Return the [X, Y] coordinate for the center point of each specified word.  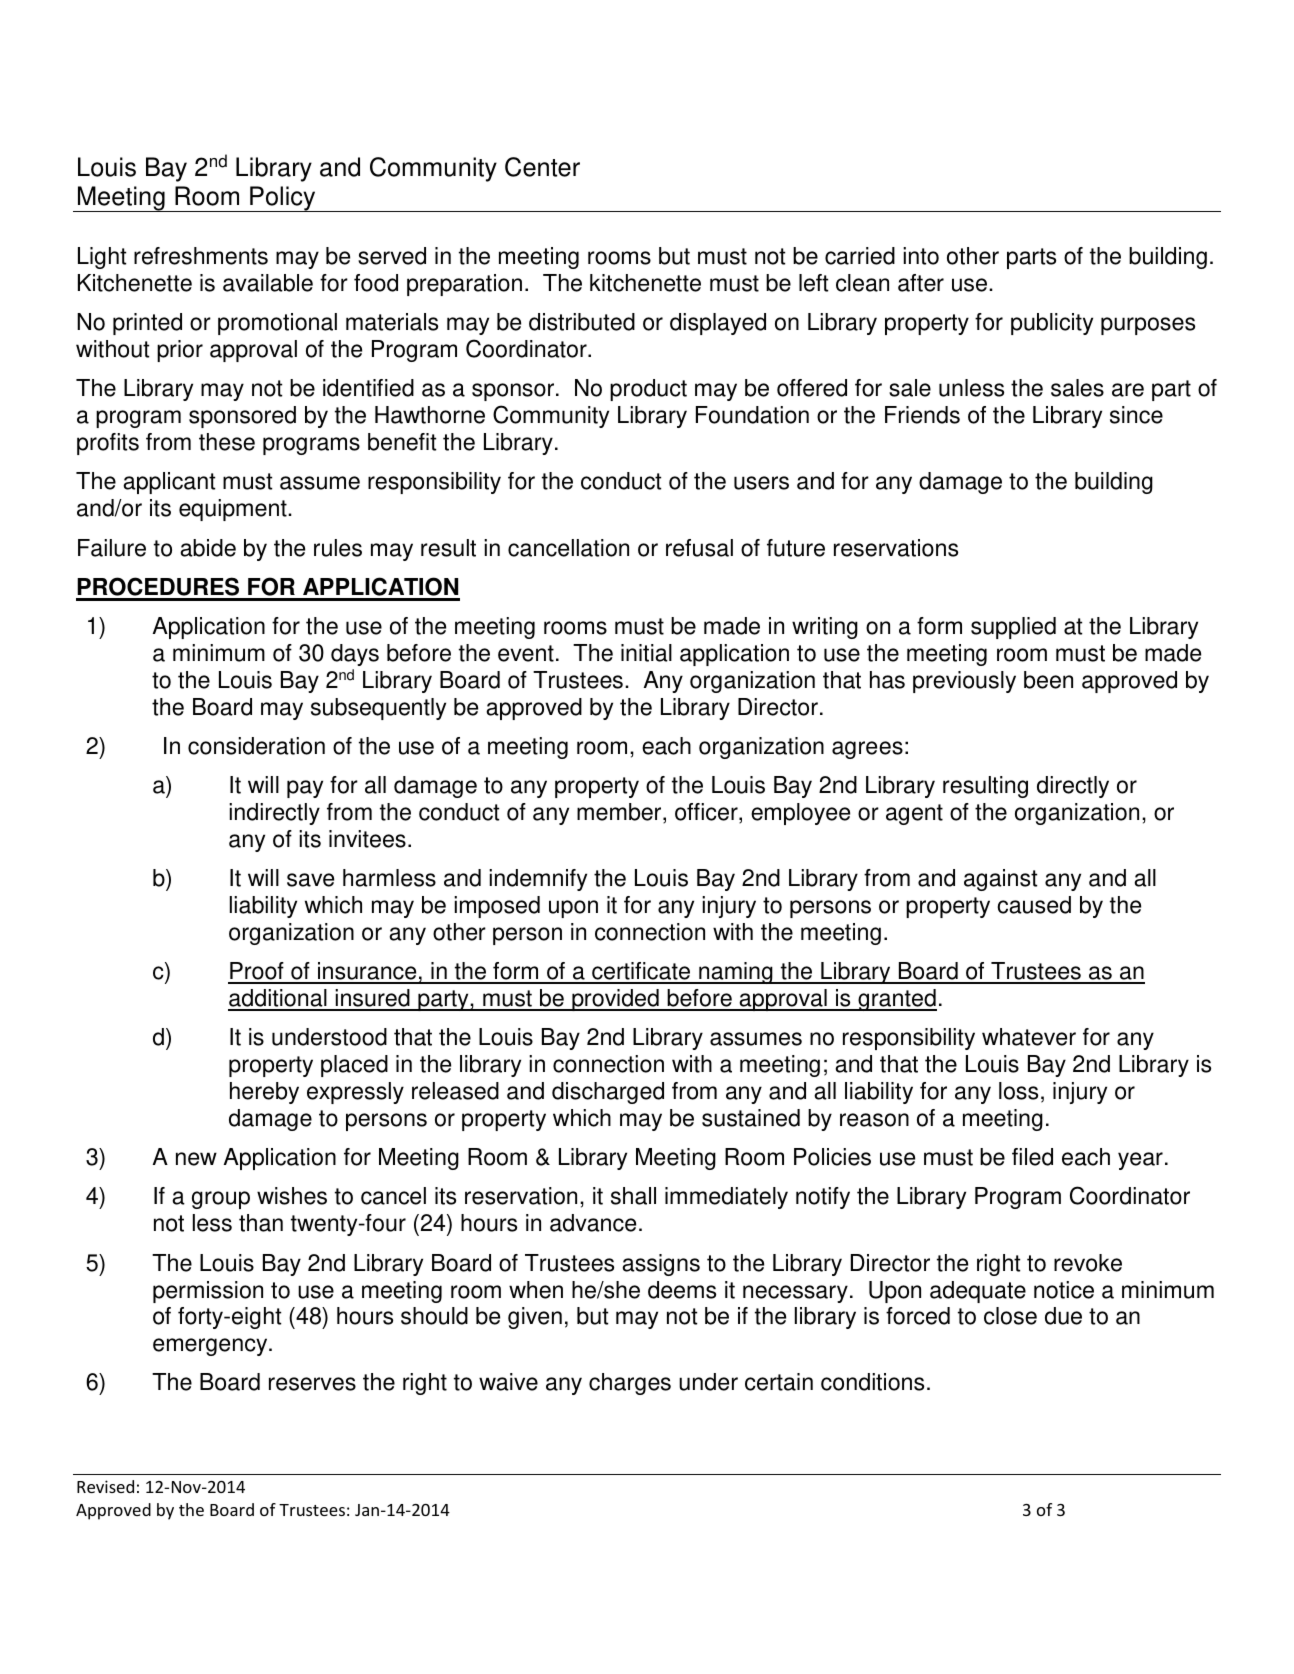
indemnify [538, 880]
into [921, 256]
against [1000, 880]
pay [305, 789]
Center [542, 167]
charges [630, 1384]
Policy [283, 199]
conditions [872, 1382]
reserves [312, 1384]
